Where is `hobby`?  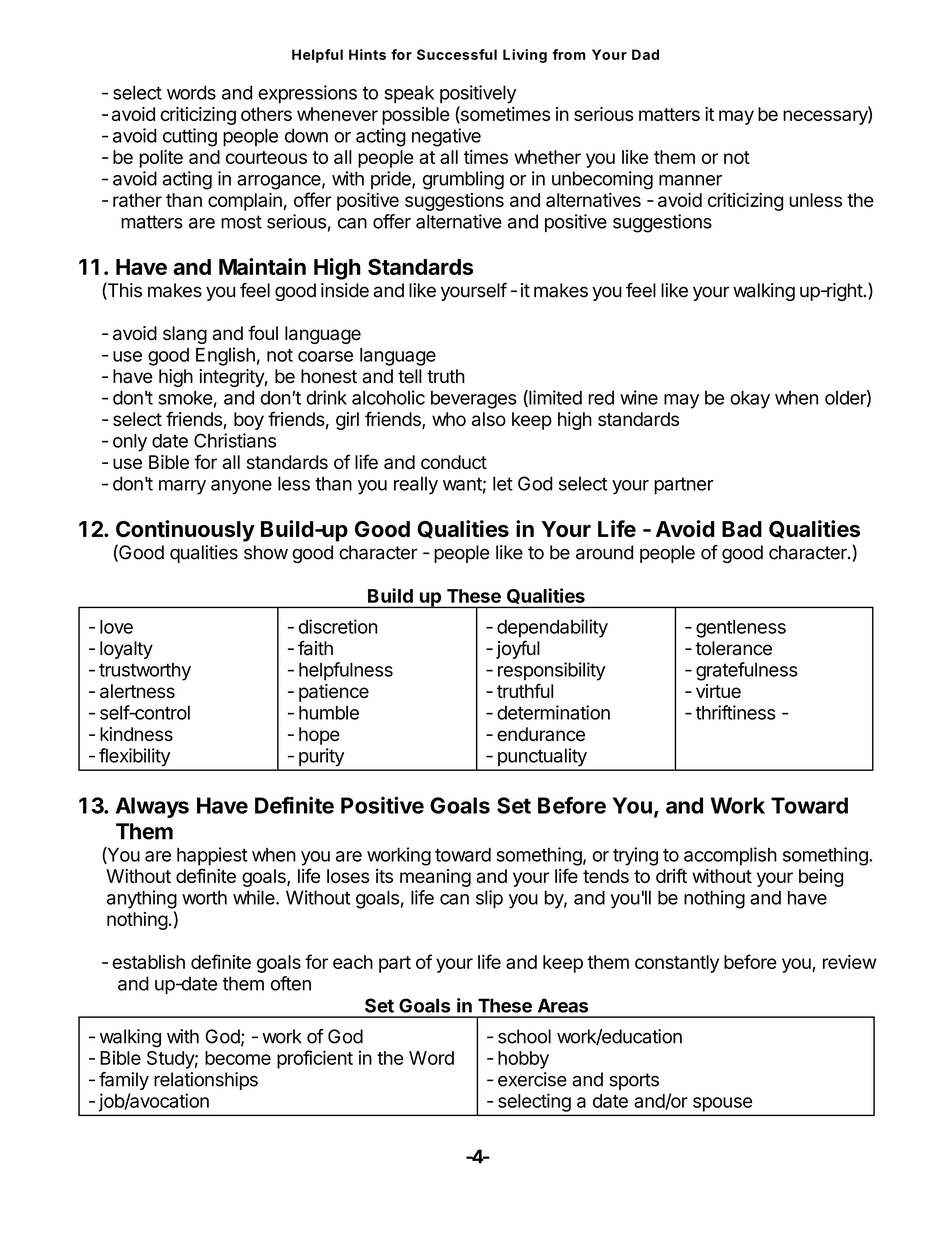 hobby is located at coordinates (523, 1060).
